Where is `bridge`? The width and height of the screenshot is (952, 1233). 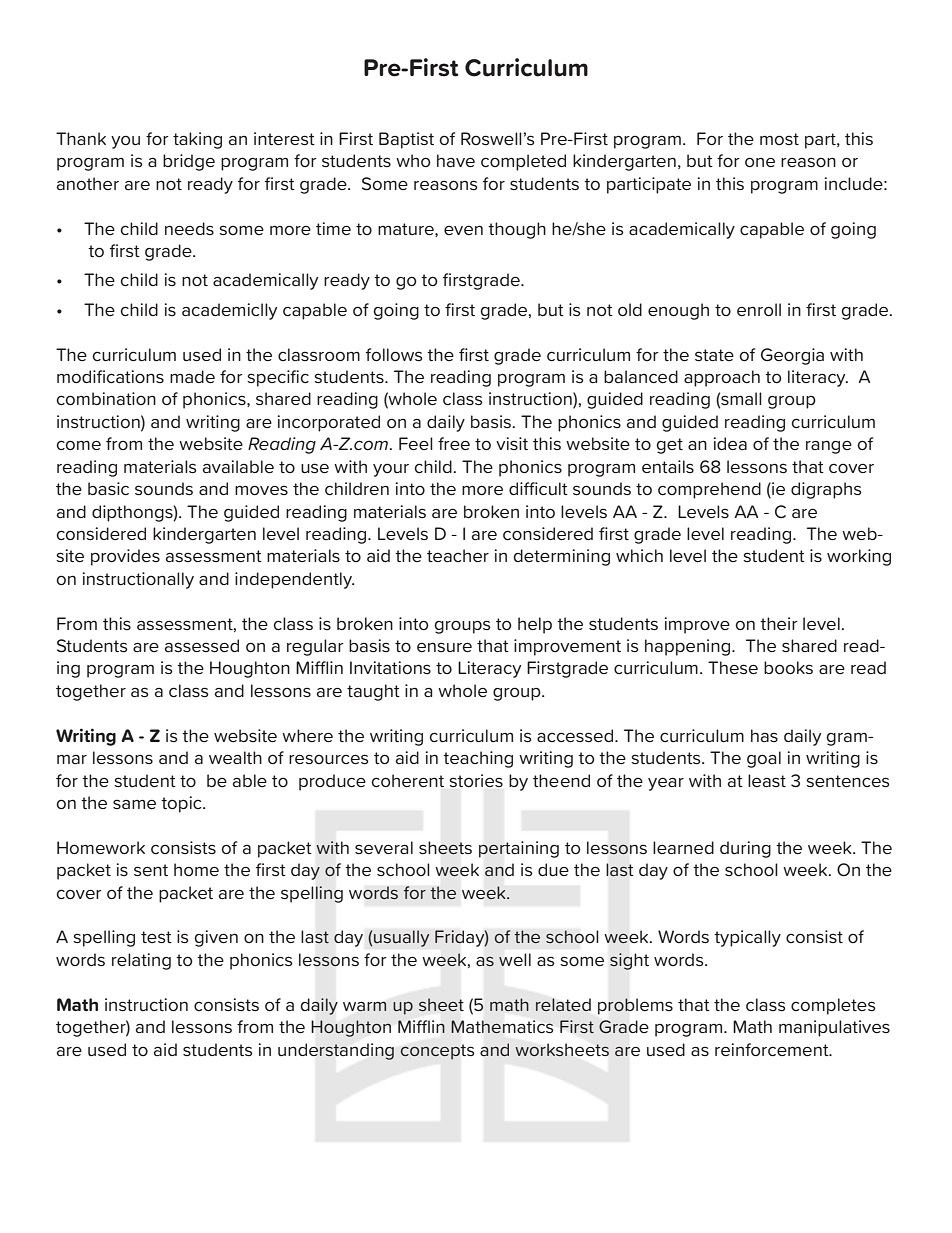 bridge is located at coordinates (189, 162).
